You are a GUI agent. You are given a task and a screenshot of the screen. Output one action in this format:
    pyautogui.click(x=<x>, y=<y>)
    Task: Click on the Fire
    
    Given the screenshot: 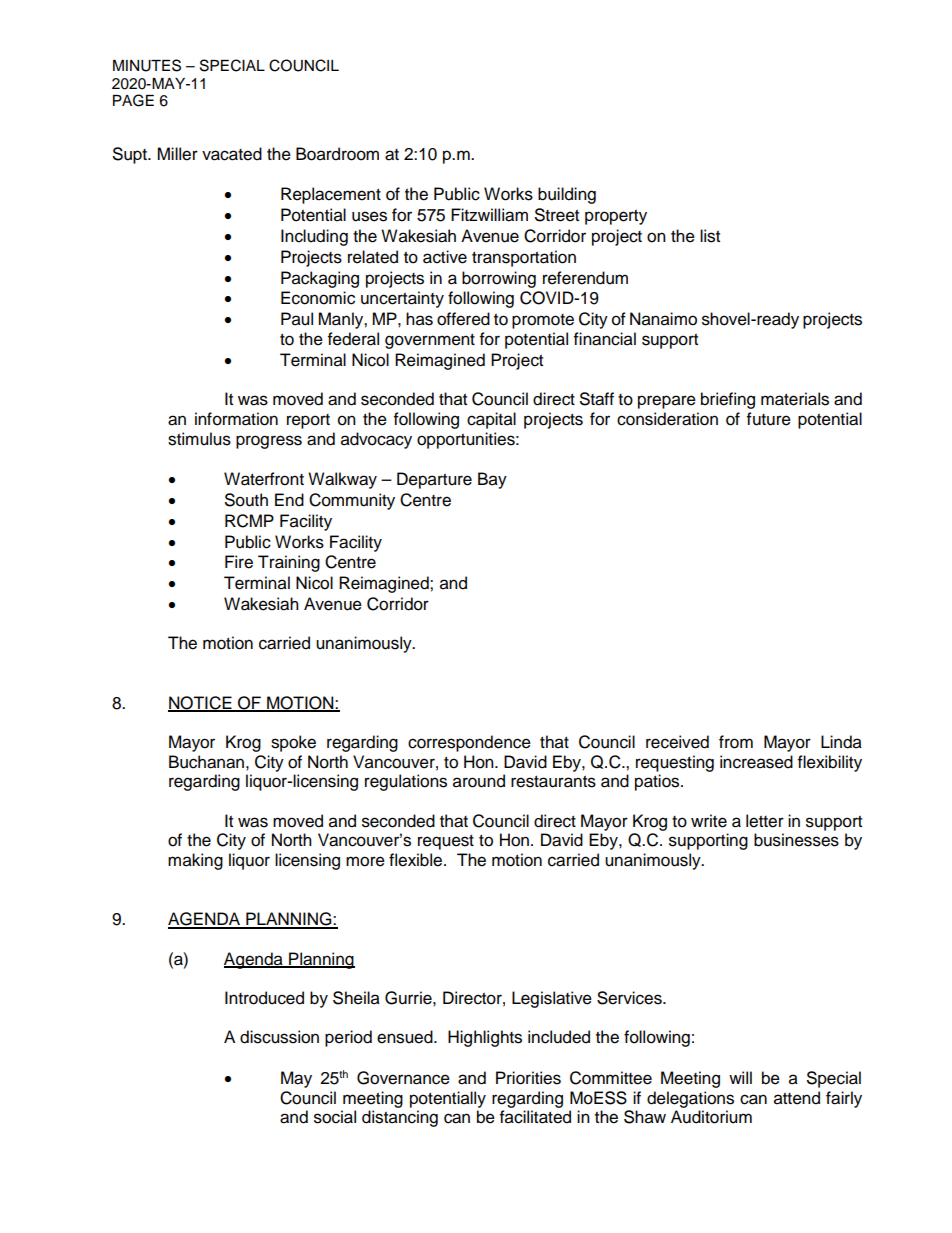 What is the action you would take?
    pyautogui.click(x=239, y=562)
